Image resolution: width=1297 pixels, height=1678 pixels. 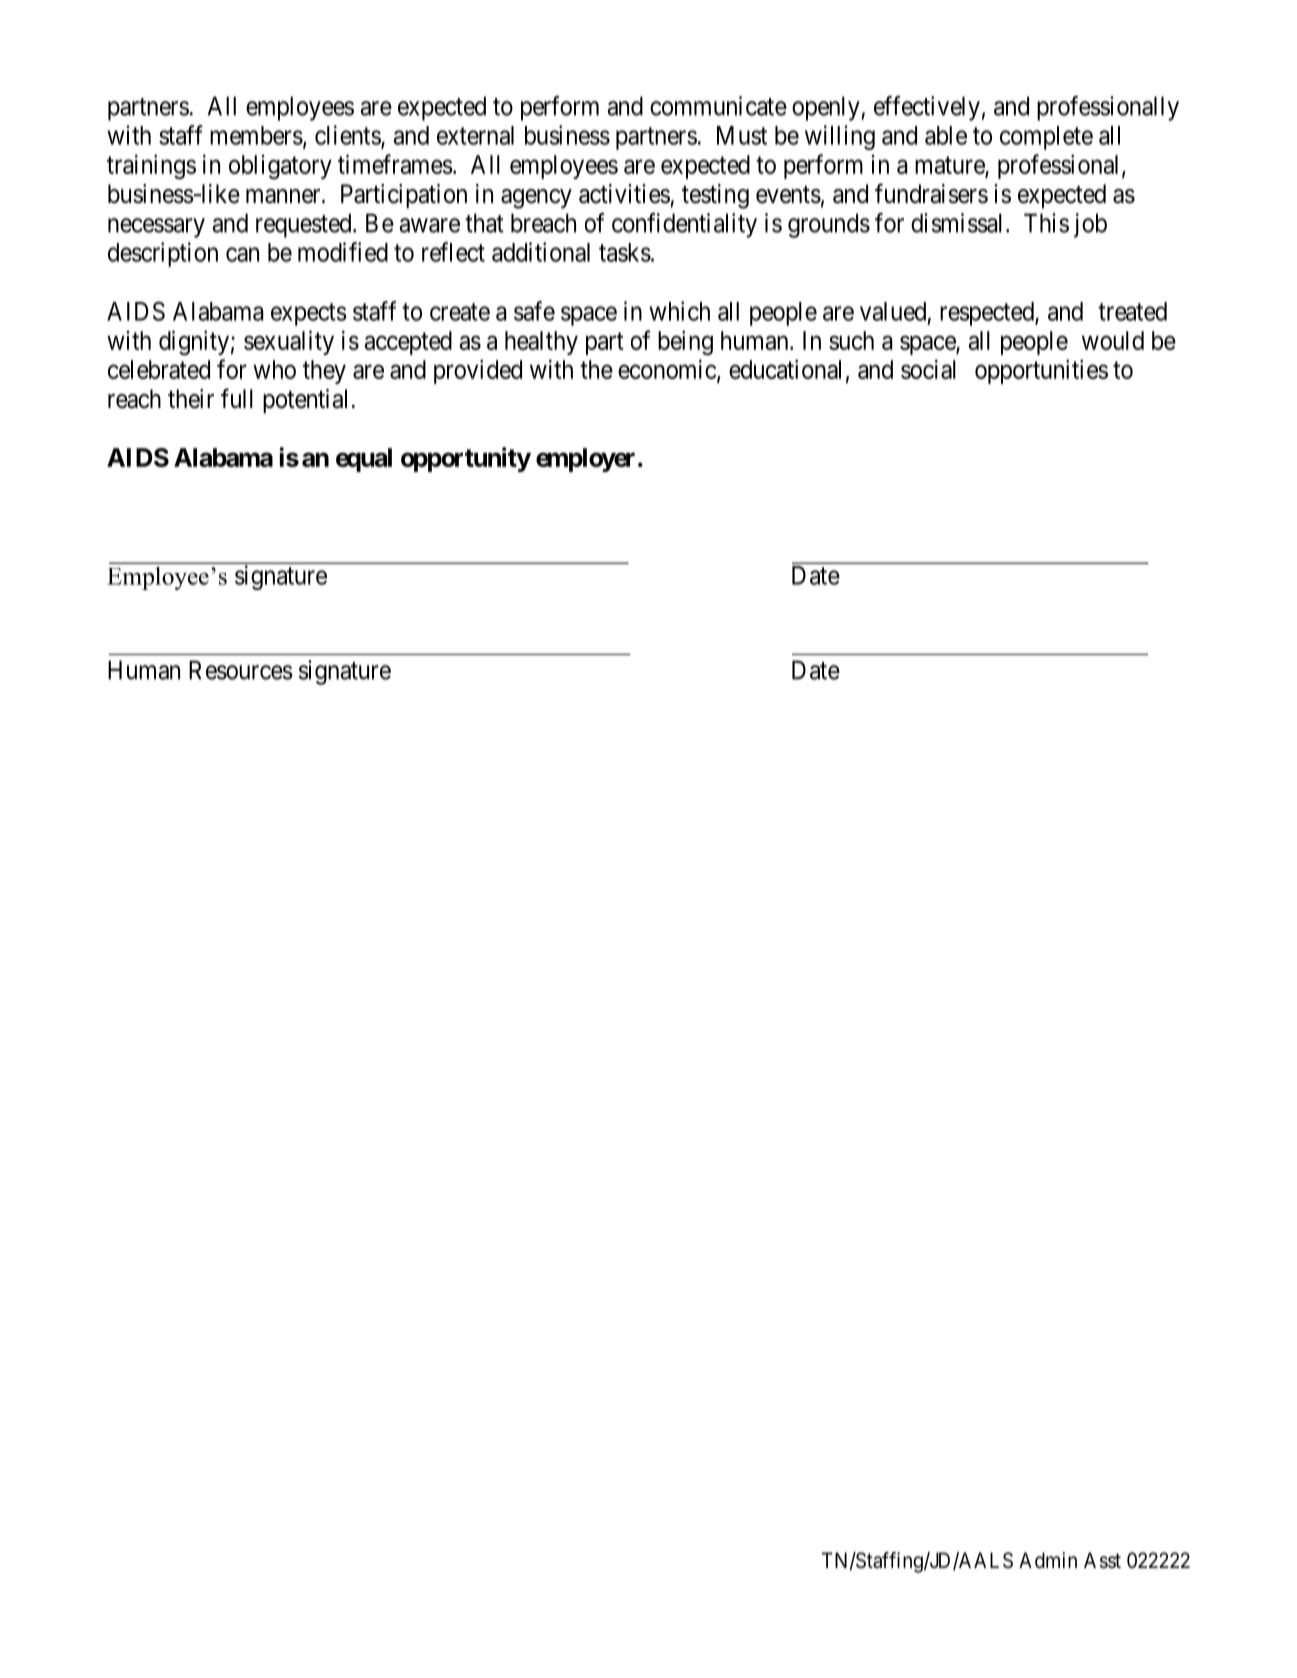 What do you see at coordinates (585, 460) in the page?
I see `employer` at bounding box center [585, 460].
